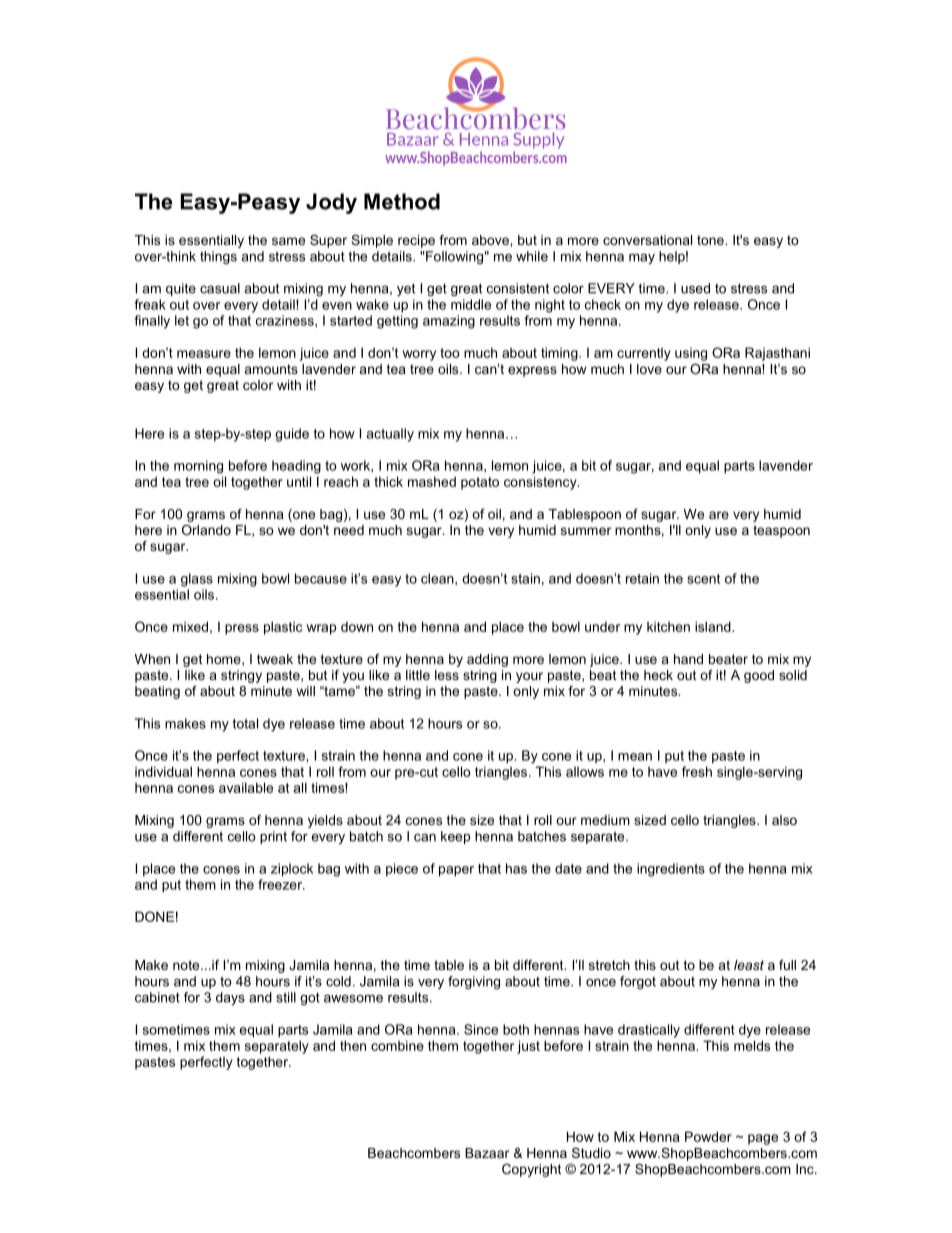 The image size is (952, 1233). Describe the element at coordinates (456, 871) in the screenshot. I see `paper` at that location.
